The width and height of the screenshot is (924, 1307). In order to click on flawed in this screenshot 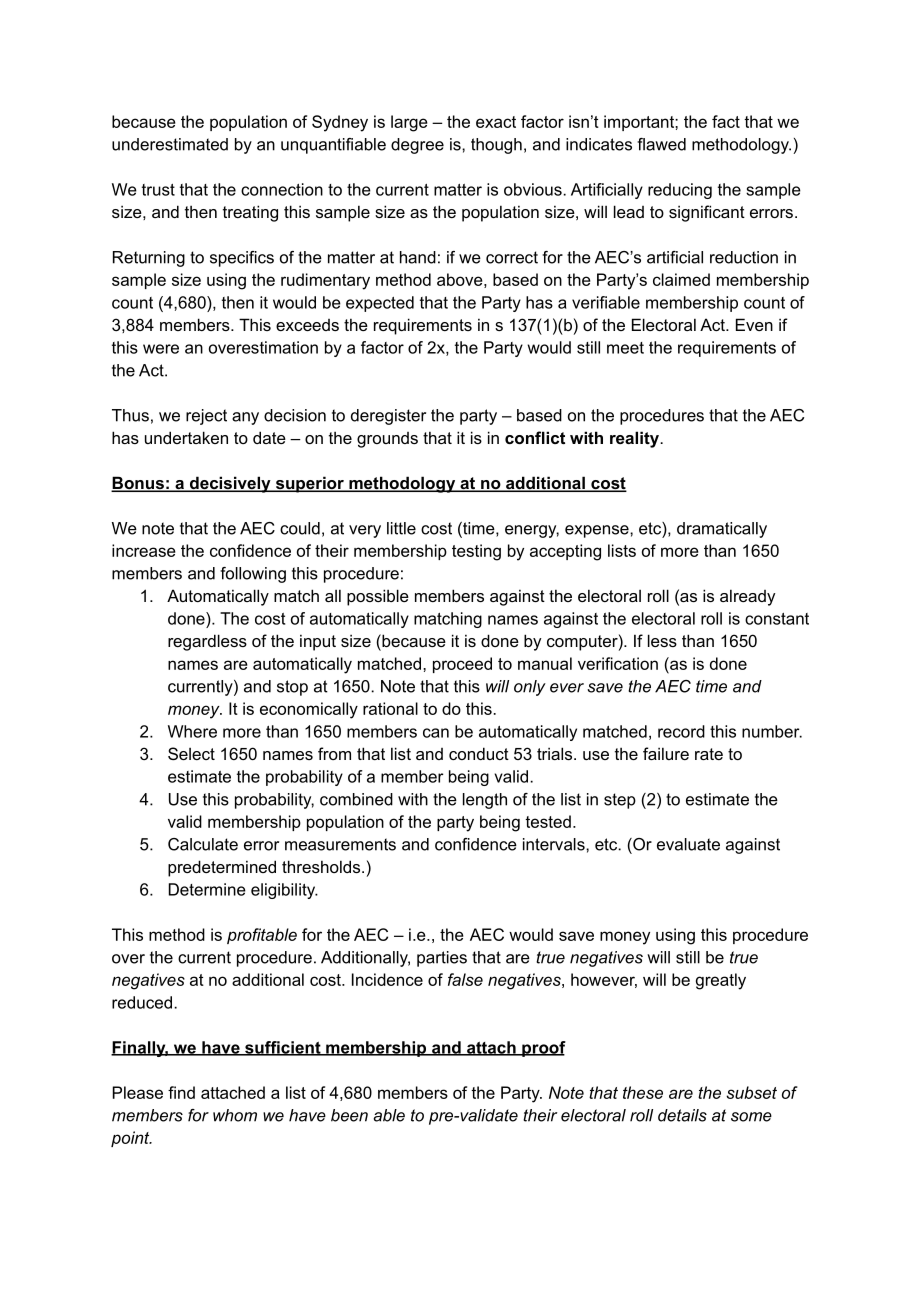, I will do `click(661, 144)`.
